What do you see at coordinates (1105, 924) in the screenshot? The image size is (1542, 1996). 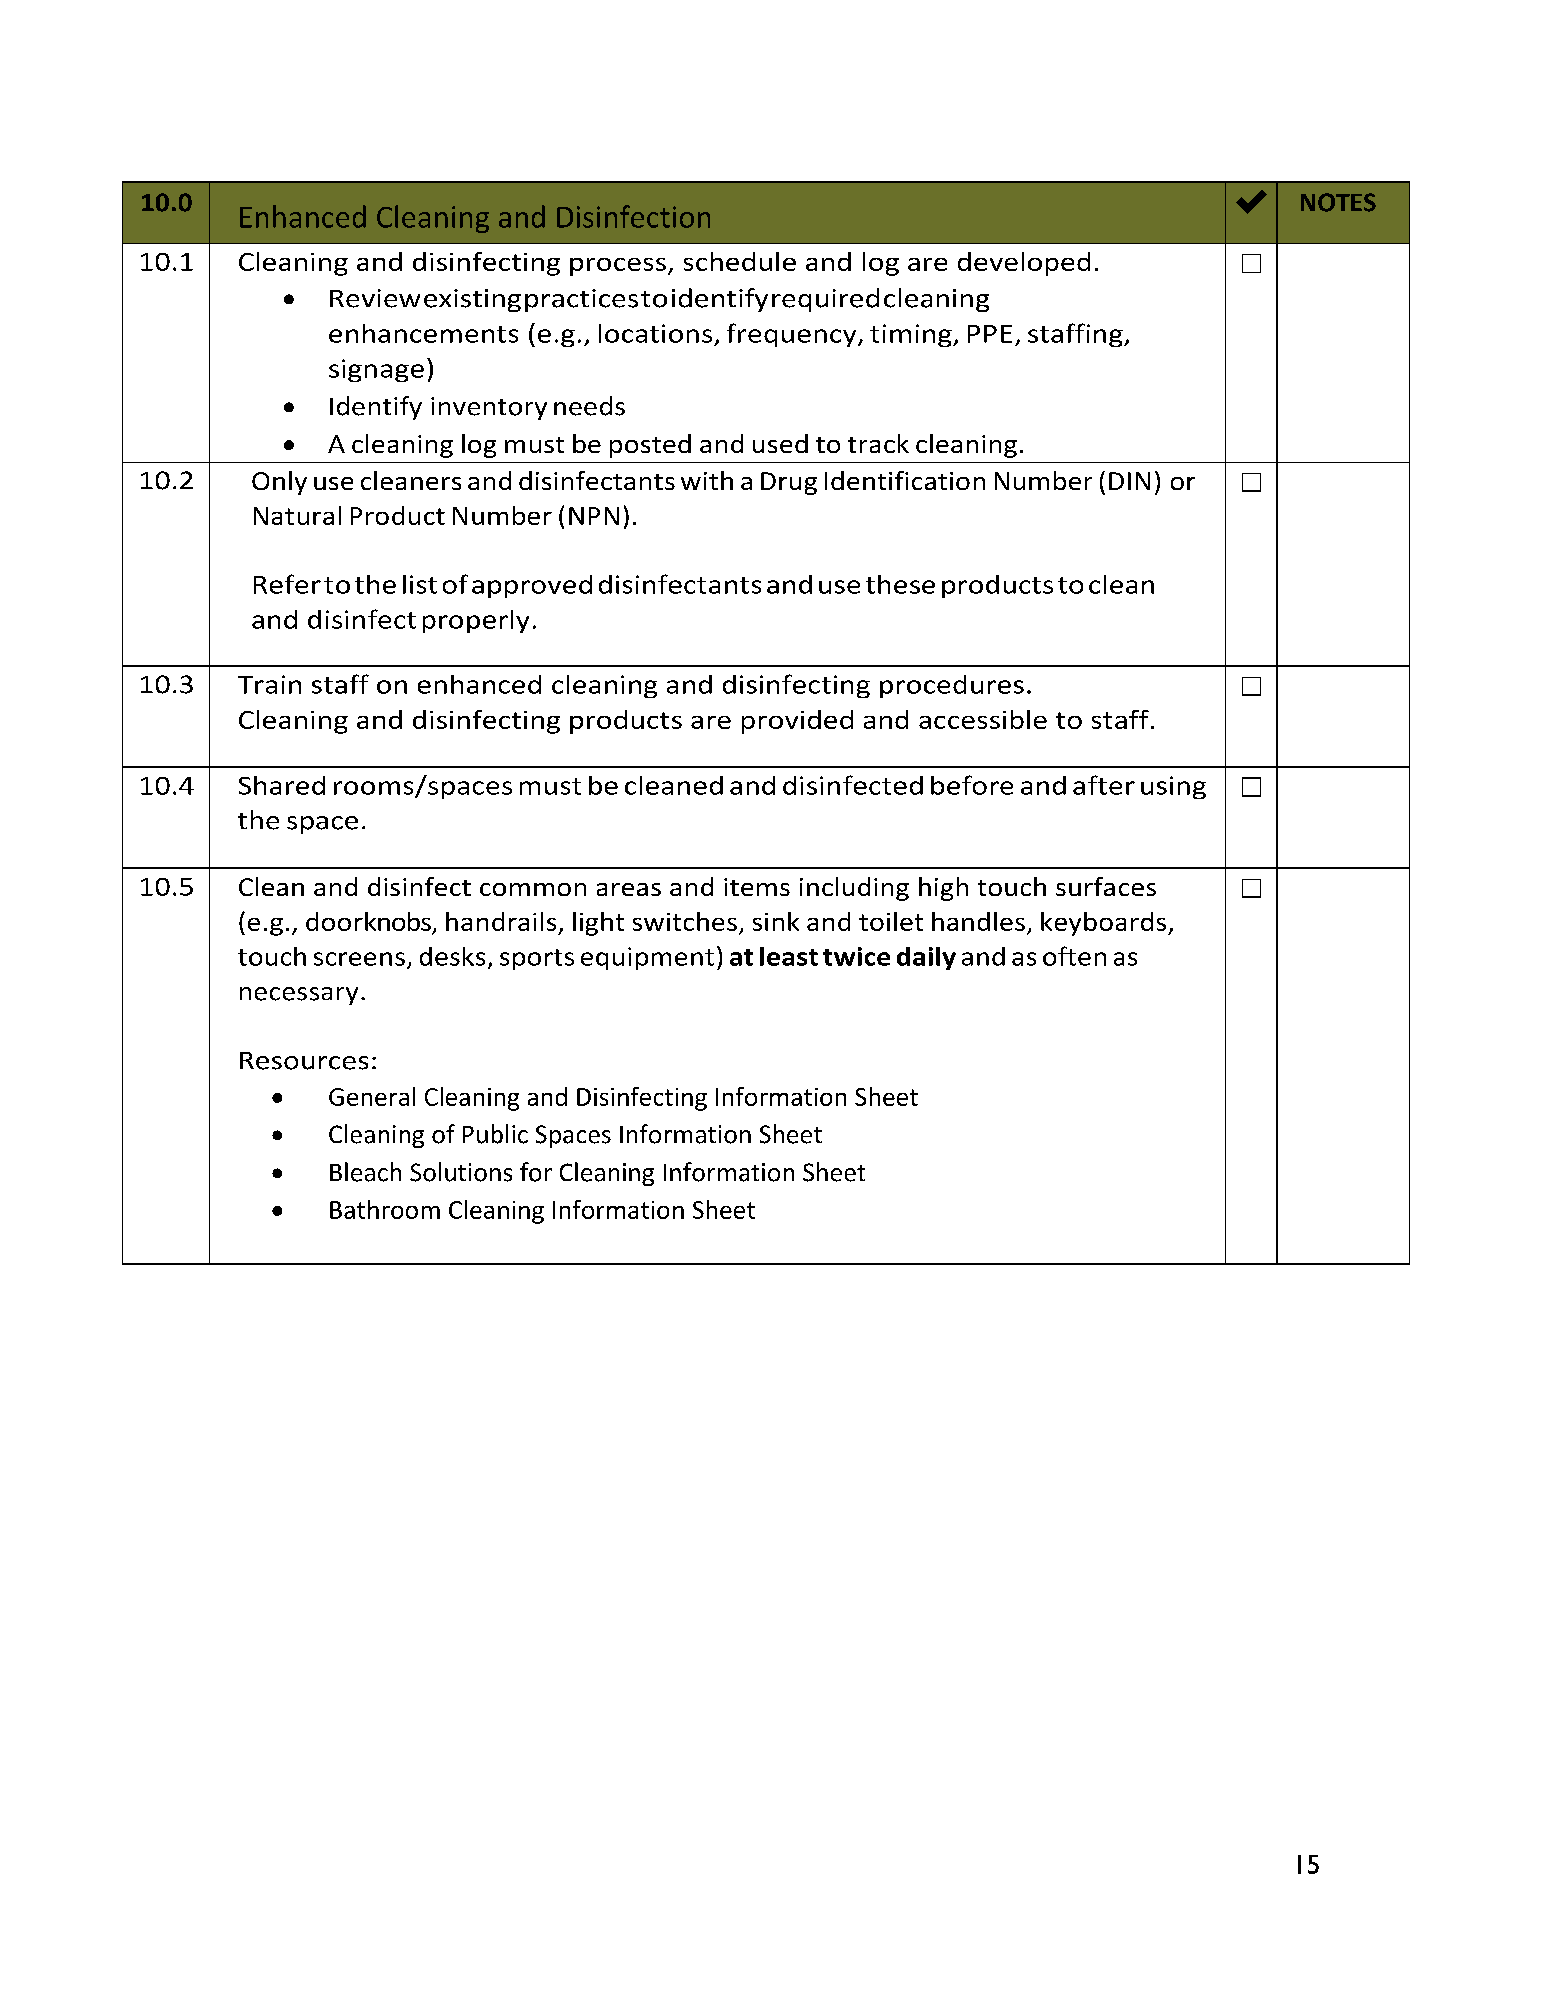 I see `keyboards` at bounding box center [1105, 924].
